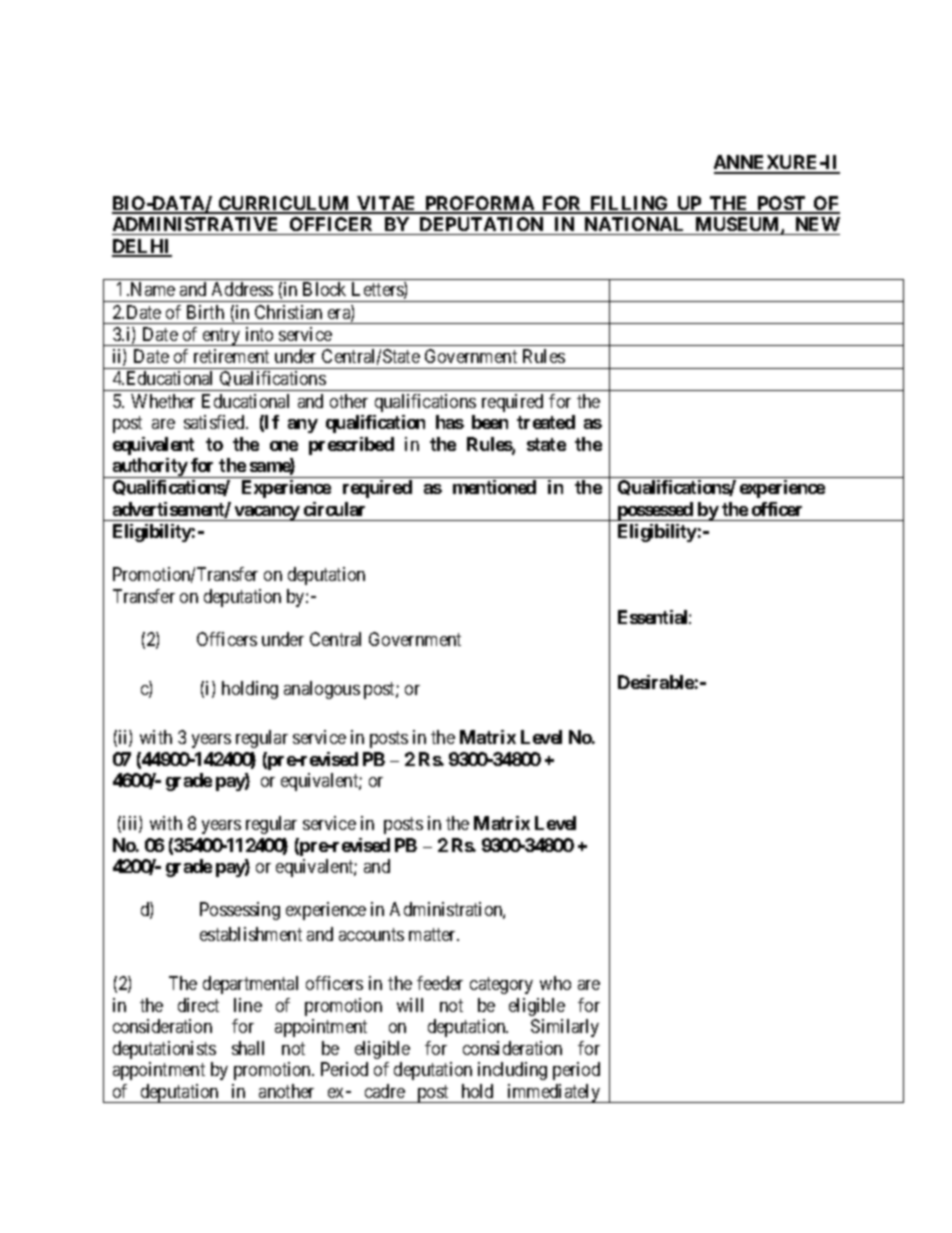 The width and height of the document is (952, 1233). I want to click on VITAE, so click(387, 204).
